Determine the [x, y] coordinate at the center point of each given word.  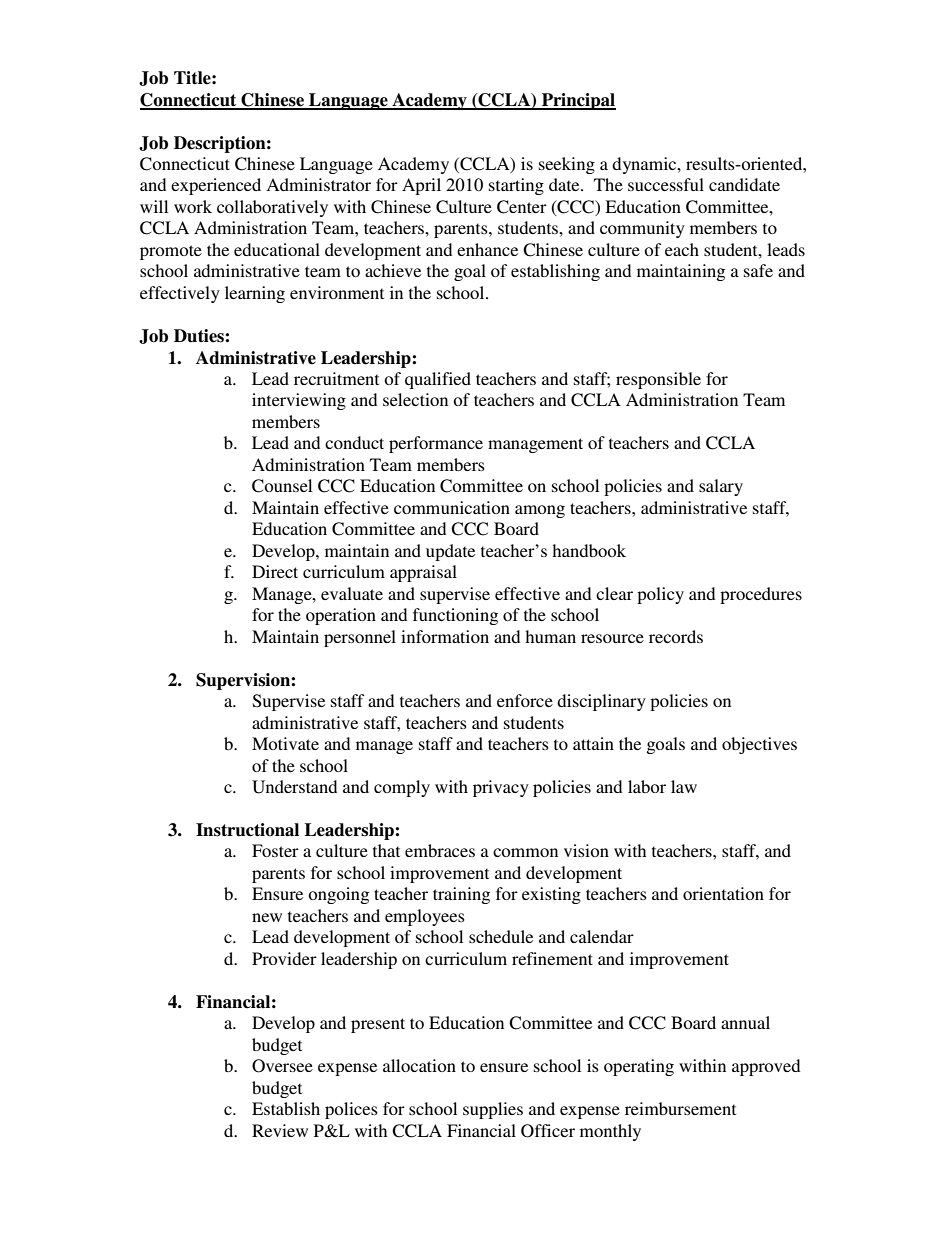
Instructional [247, 830]
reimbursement [680, 1108]
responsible [658, 380]
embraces [440, 850]
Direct [275, 571]
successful [666, 184]
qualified [438, 380]
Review [280, 1130]
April [421, 186]
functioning [455, 616]
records [676, 636]
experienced [216, 186]
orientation [723, 893]
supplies [493, 1110]
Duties [200, 336]
